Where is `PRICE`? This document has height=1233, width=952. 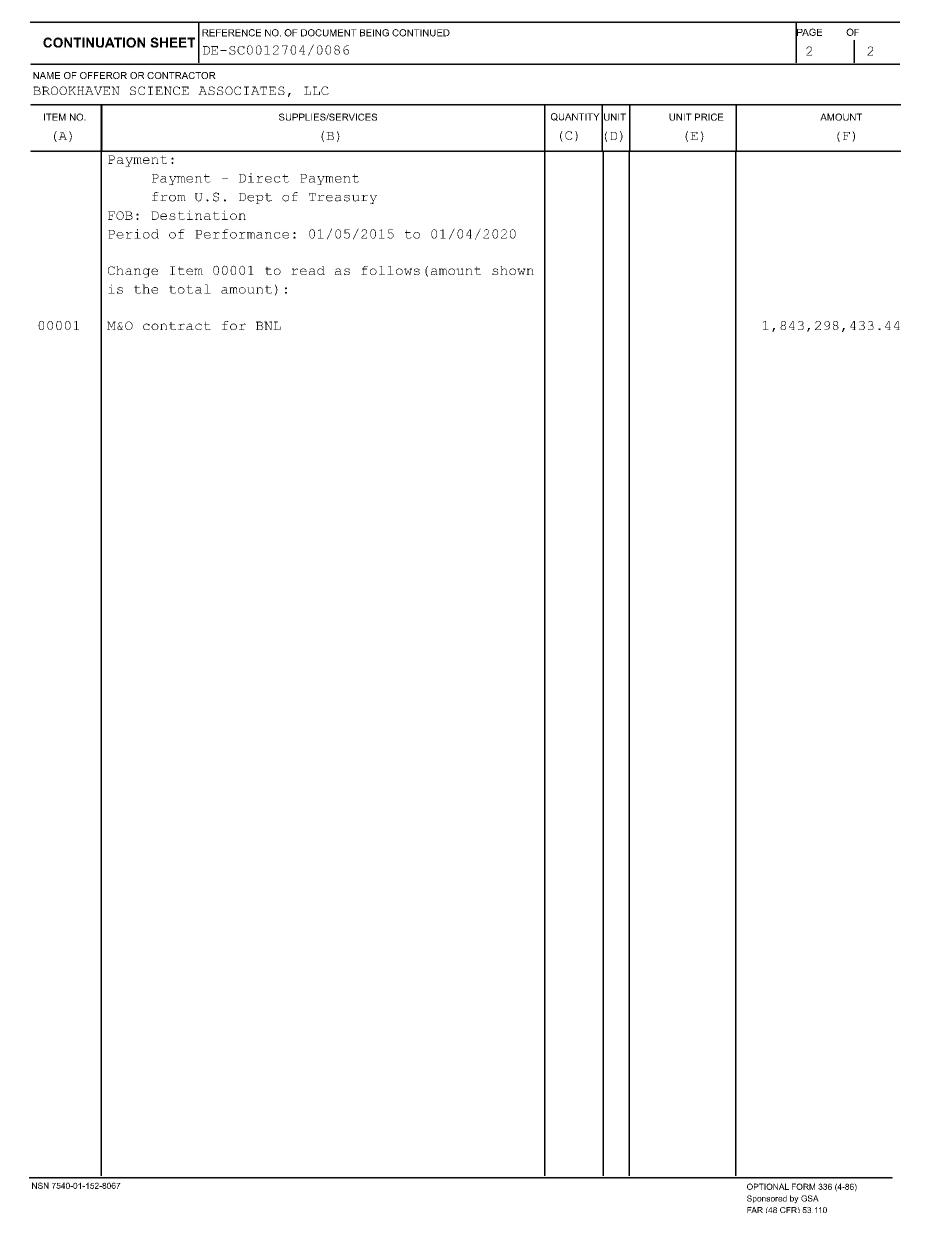 PRICE is located at coordinates (709, 117).
